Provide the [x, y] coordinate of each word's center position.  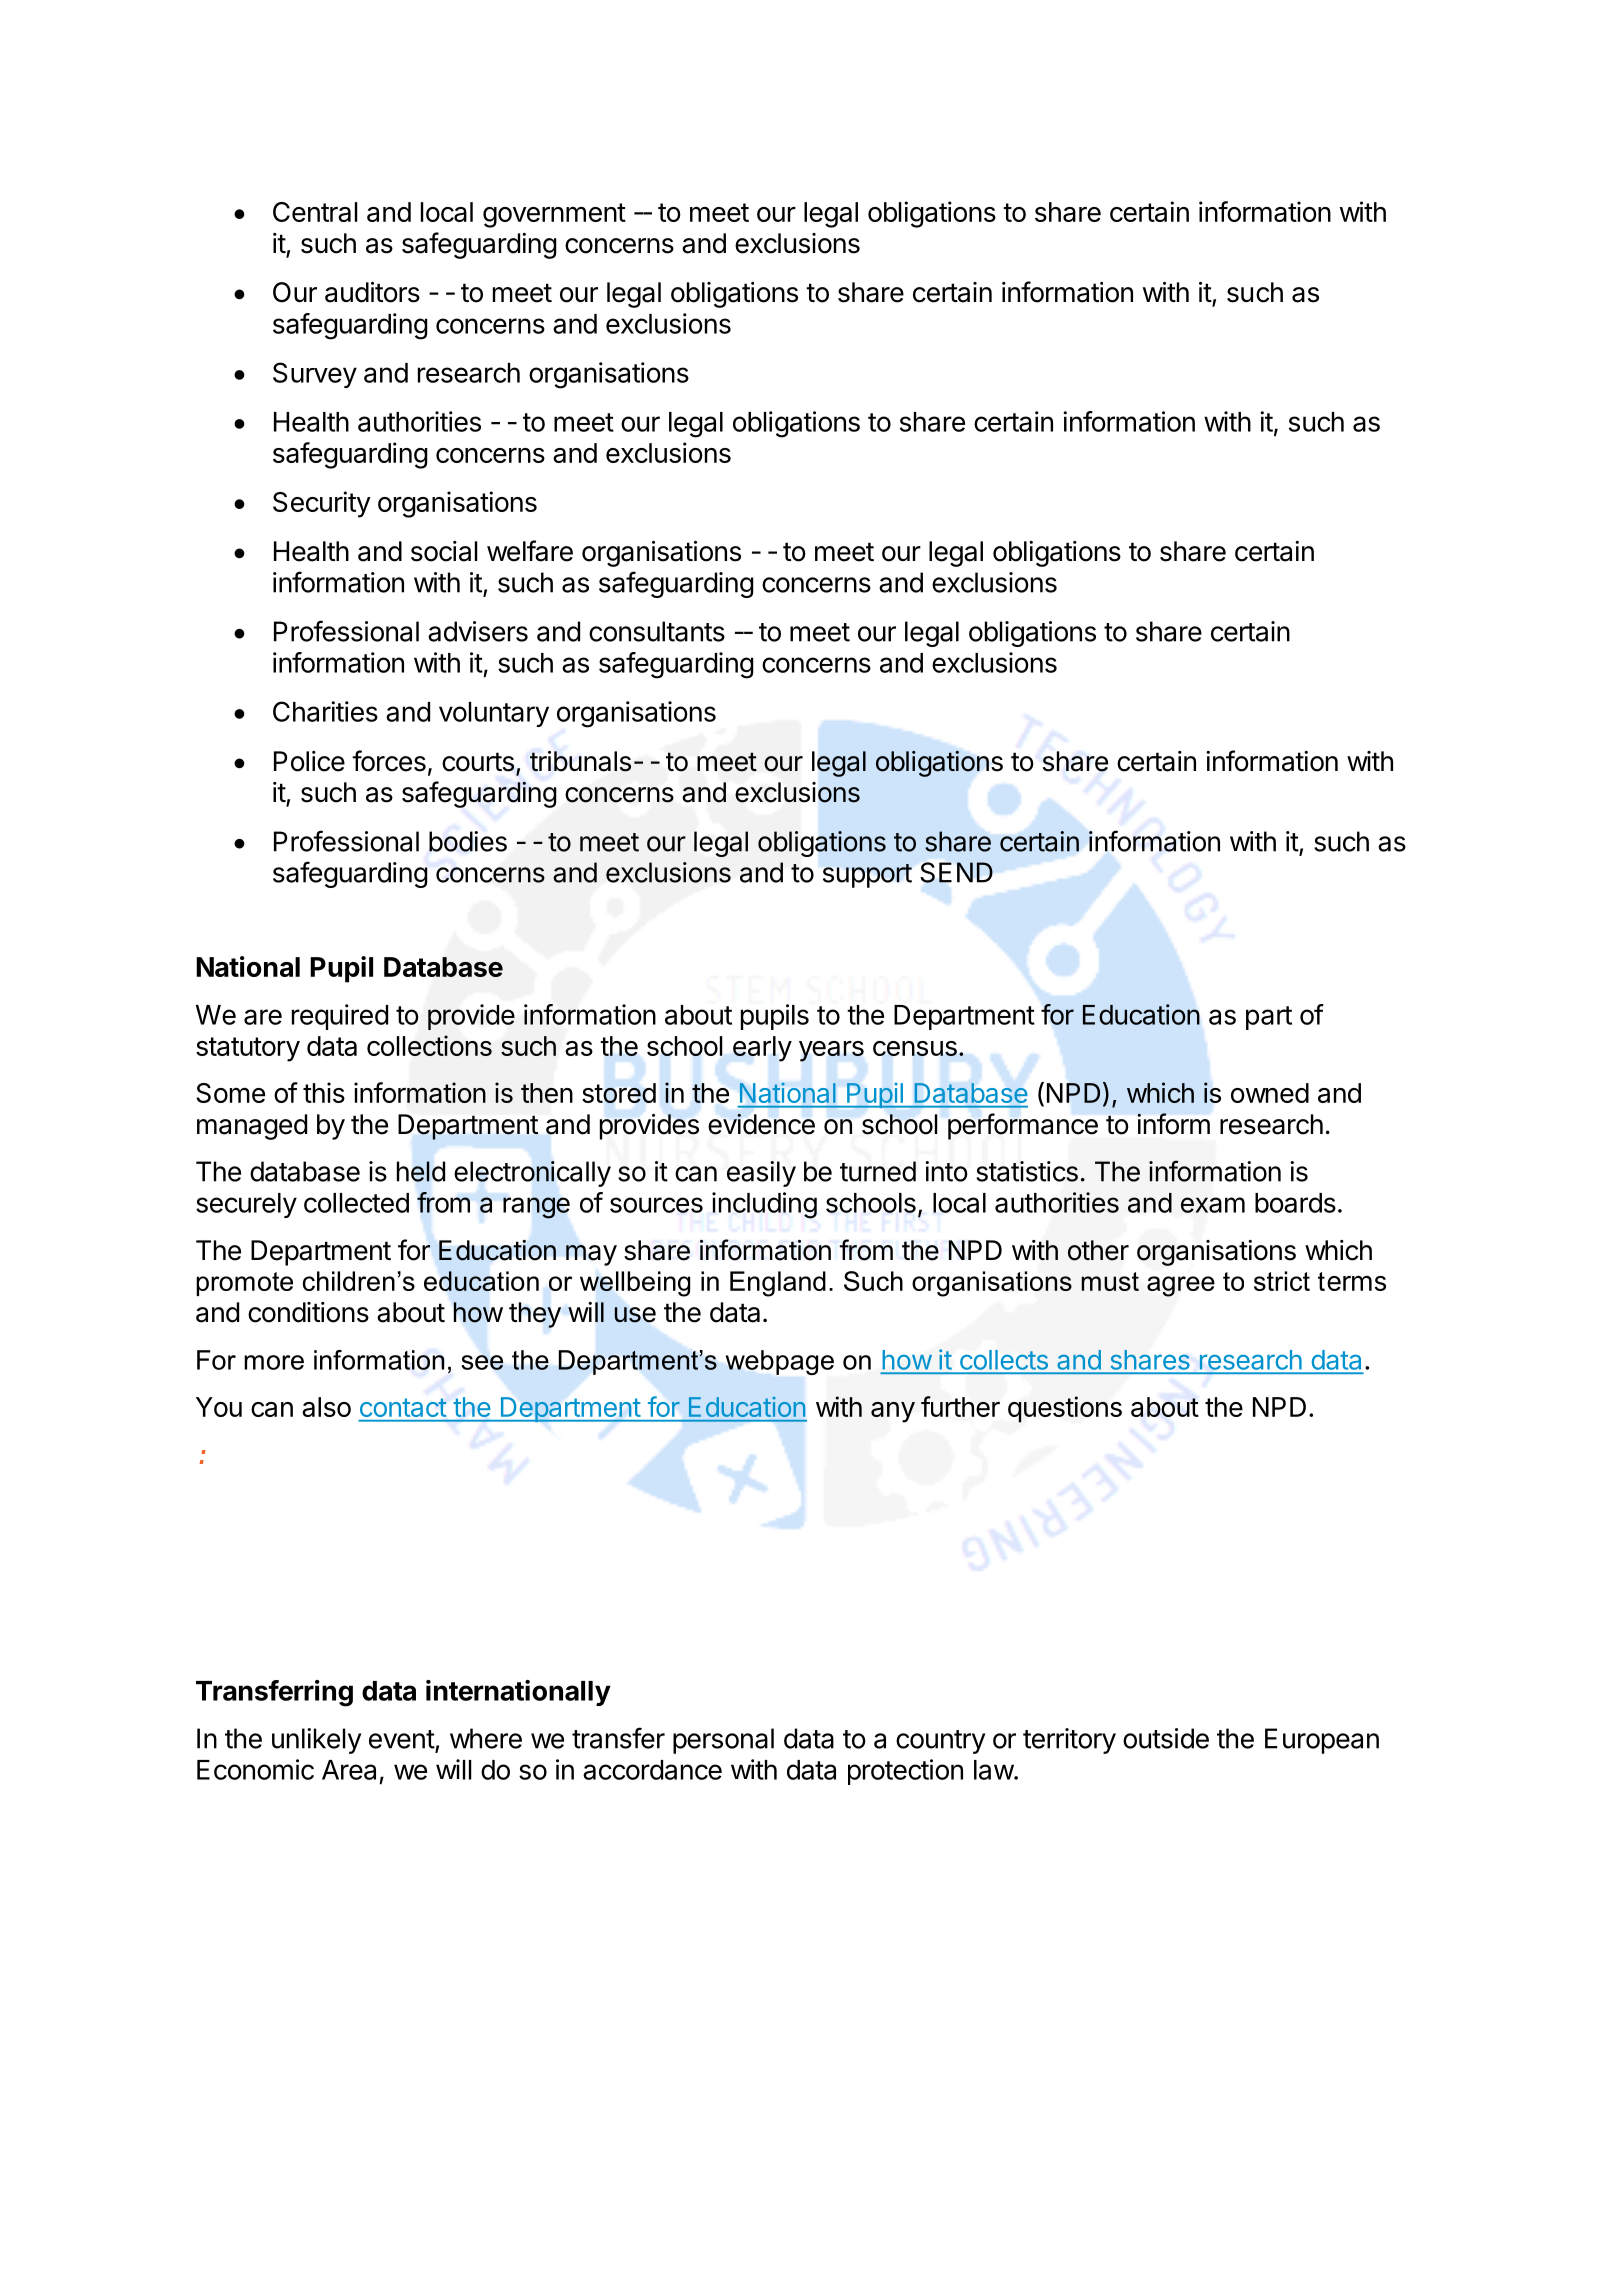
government [554, 215]
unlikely [316, 1741]
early [762, 1049]
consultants [657, 631]
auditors [372, 292]
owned [1270, 1093]
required [340, 1017]
